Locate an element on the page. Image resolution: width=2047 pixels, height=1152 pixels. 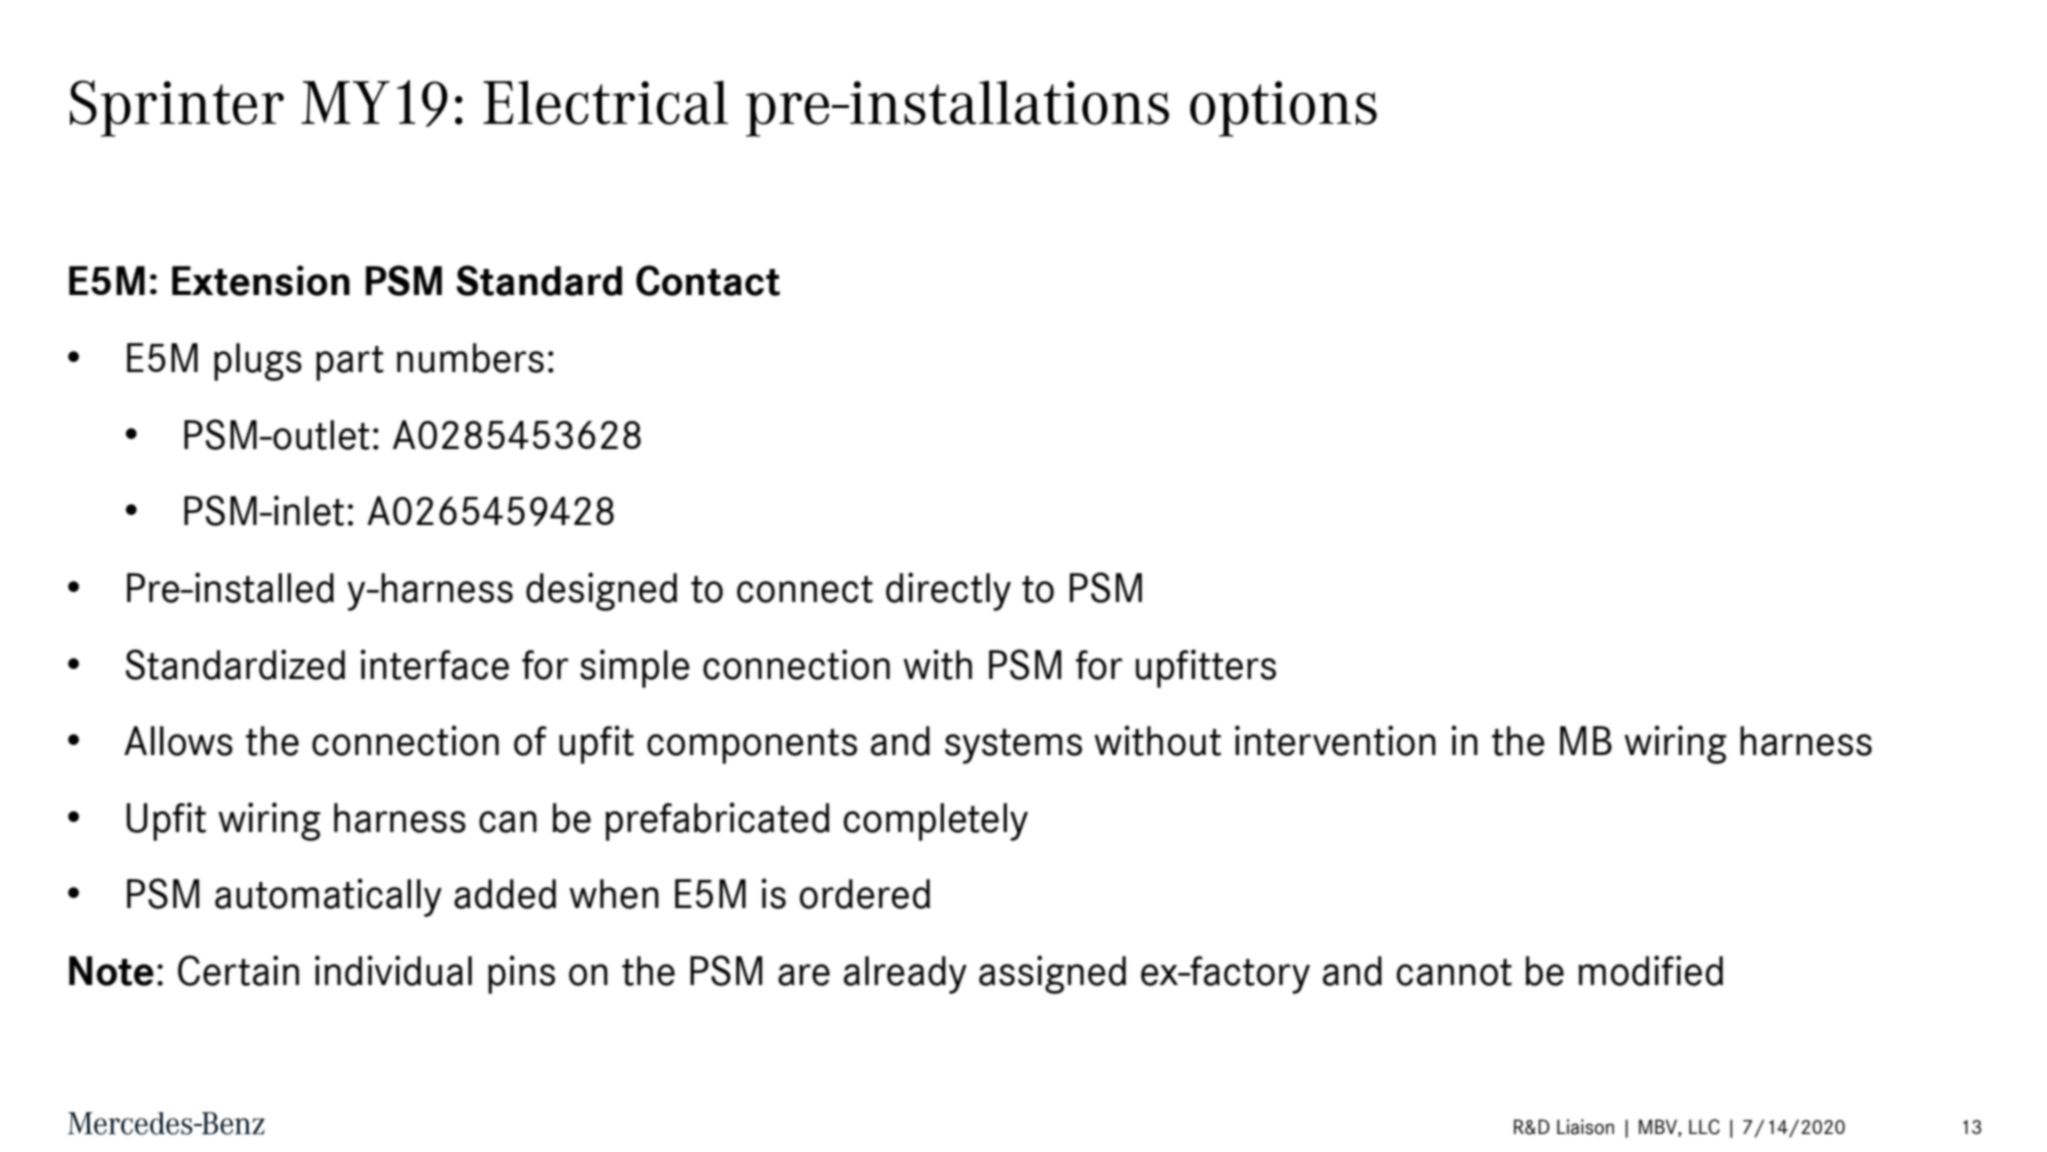
Sprinter is located at coordinates (177, 108).
